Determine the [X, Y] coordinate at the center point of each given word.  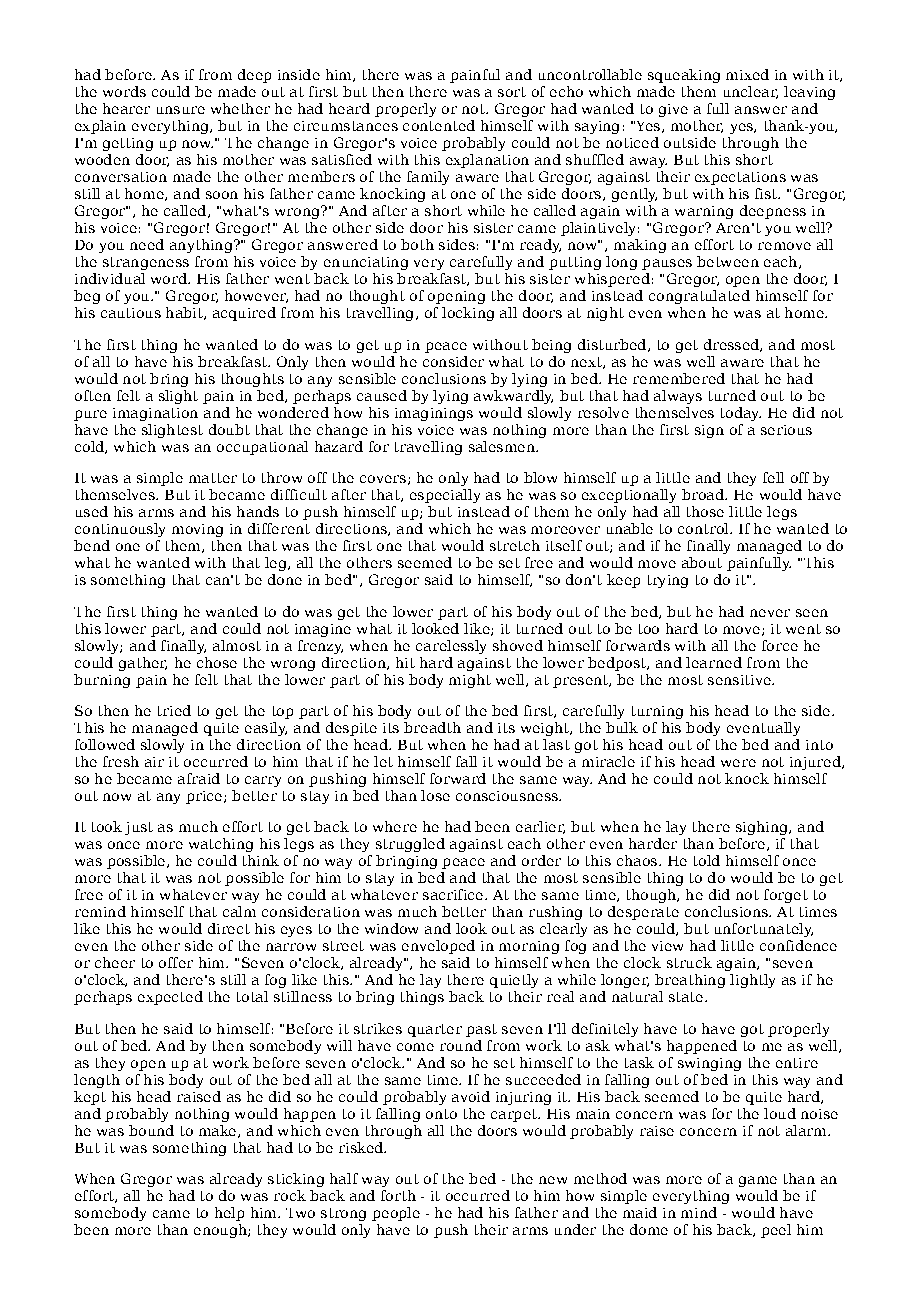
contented [439, 125]
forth [398, 1195]
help [229, 1214]
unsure [181, 110]
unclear [751, 92]
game [758, 1181]
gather [143, 664]
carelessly [451, 647]
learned [714, 662]
